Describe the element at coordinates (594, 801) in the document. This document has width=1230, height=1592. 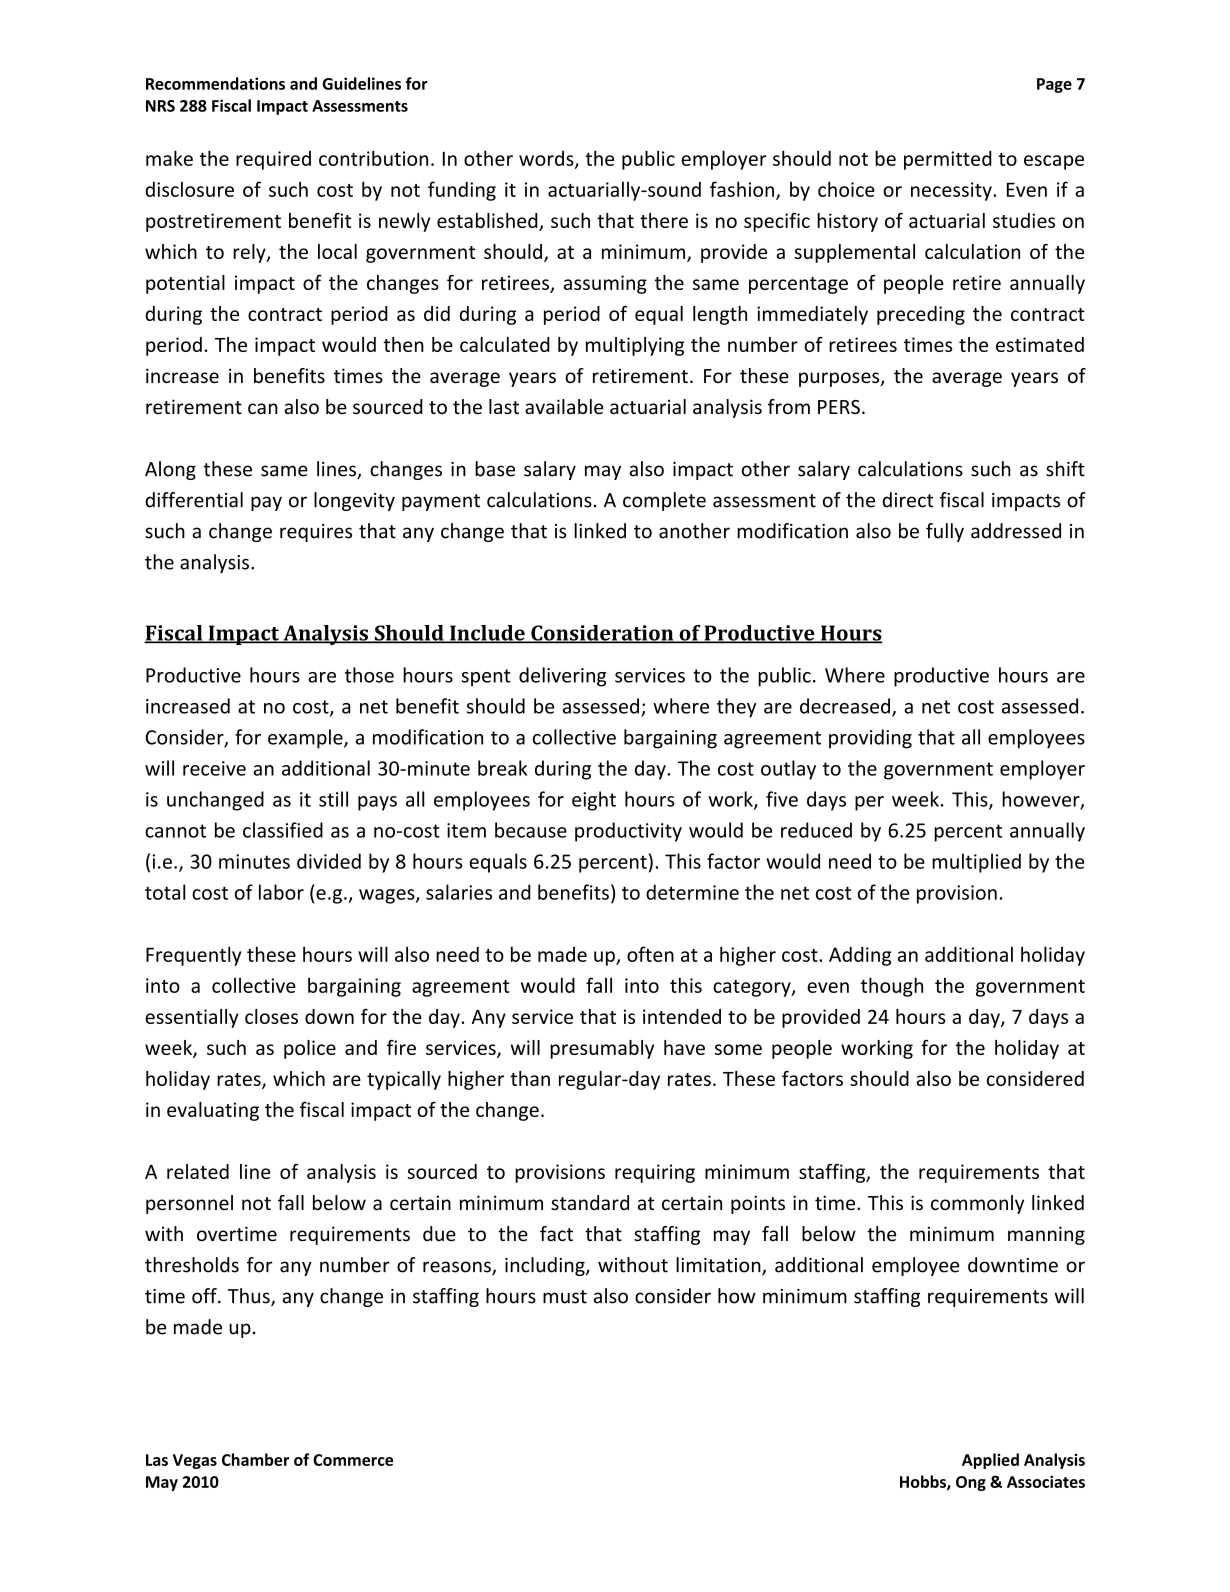
I see `eight` at that location.
